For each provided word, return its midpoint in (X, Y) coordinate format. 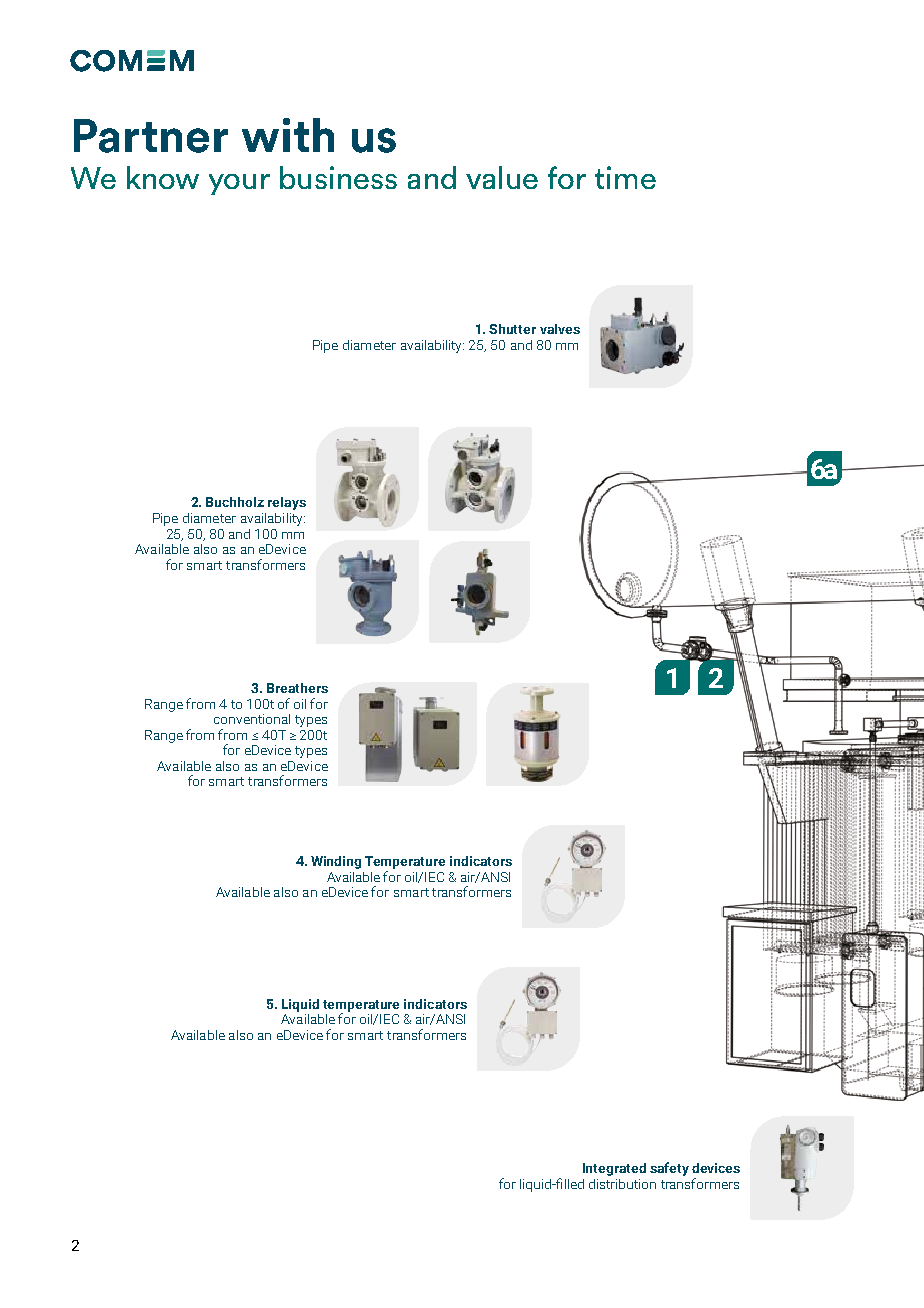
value (502, 177)
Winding (336, 862)
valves (560, 329)
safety (669, 1169)
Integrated (614, 1169)
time (625, 177)
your (239, 184)
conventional (252, 719)
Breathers (297, 688)
